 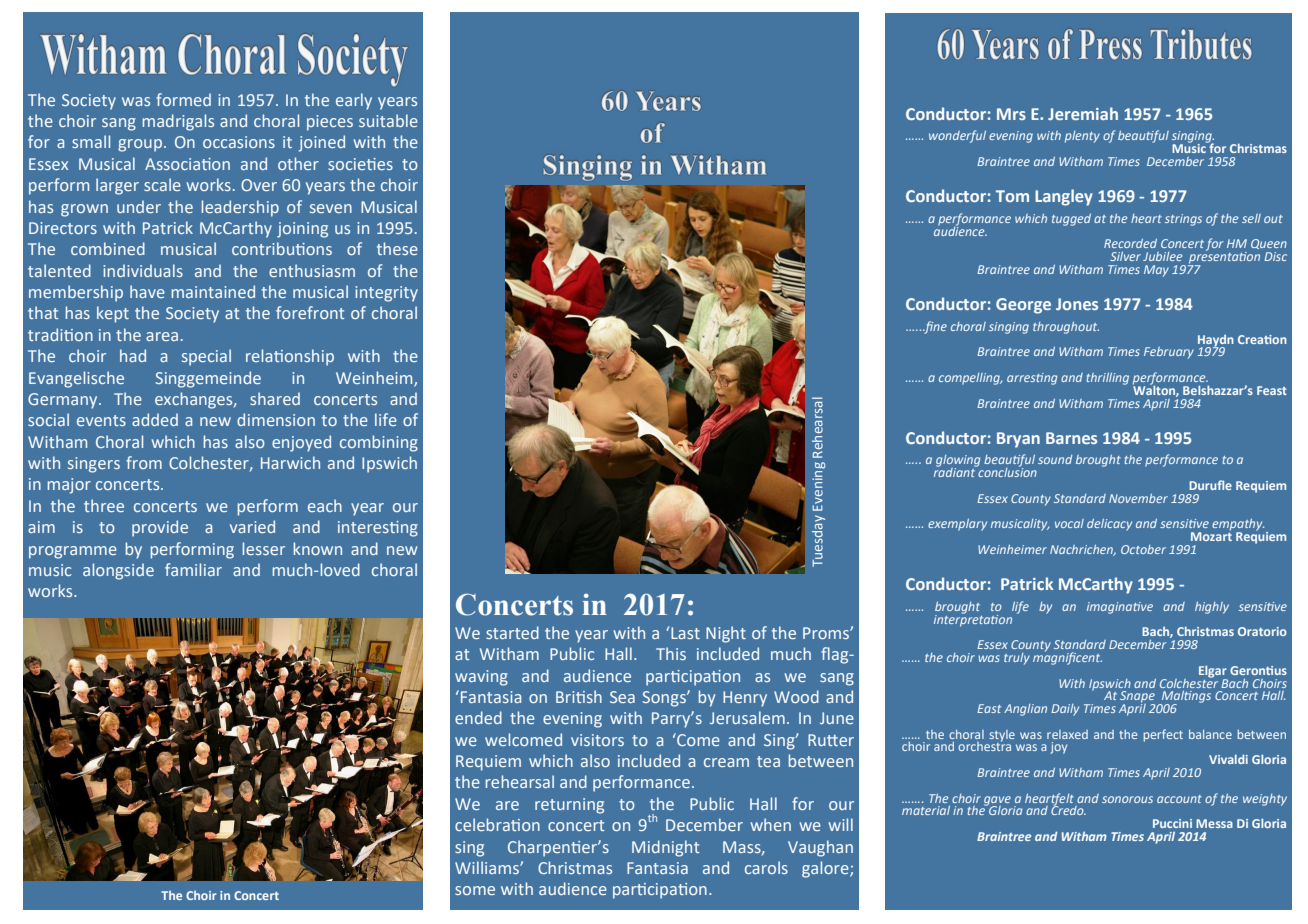 I want to click on suitable, so click(x=388, y=120).
